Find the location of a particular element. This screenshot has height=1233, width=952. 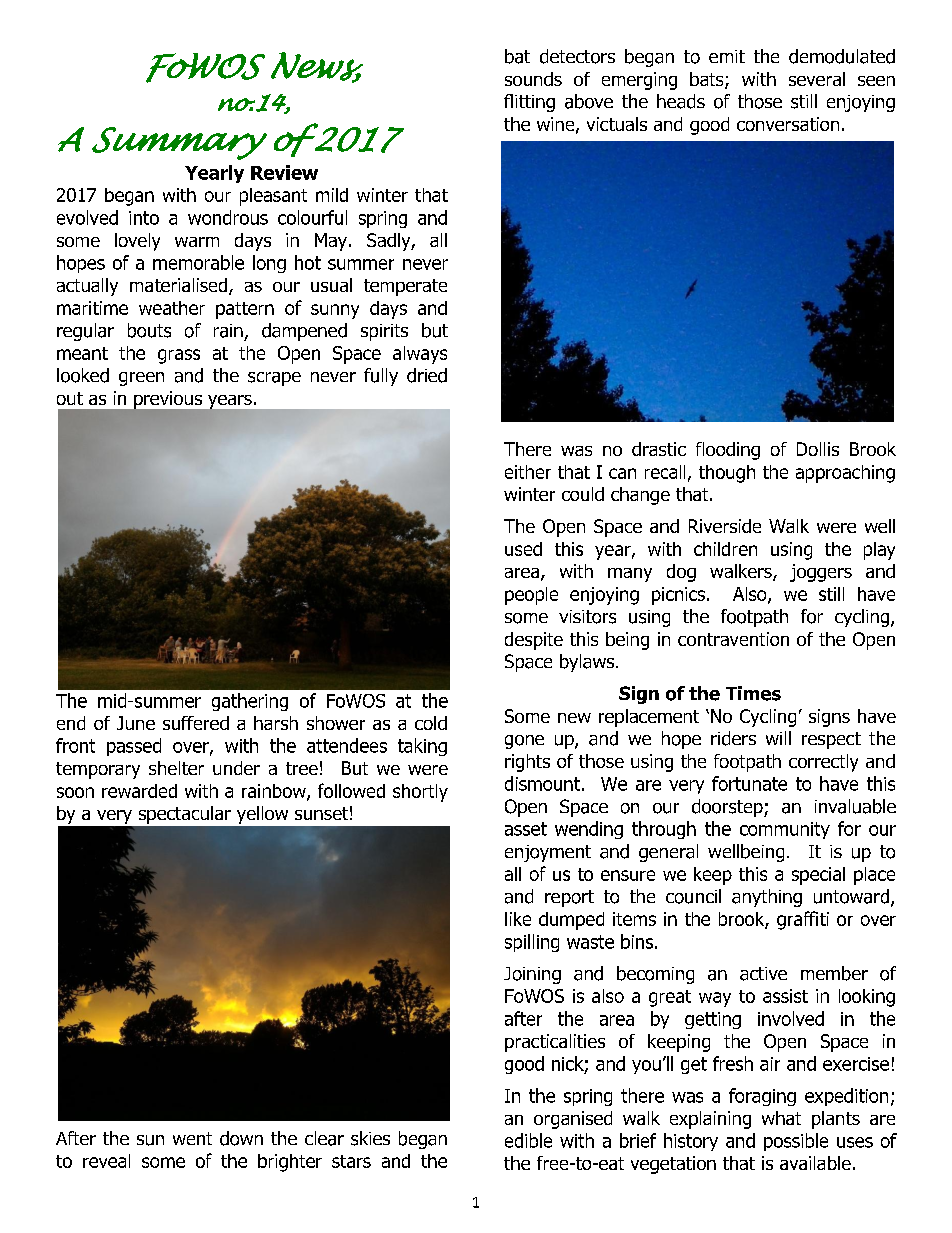

Review is located at coordinates (284, 172).
